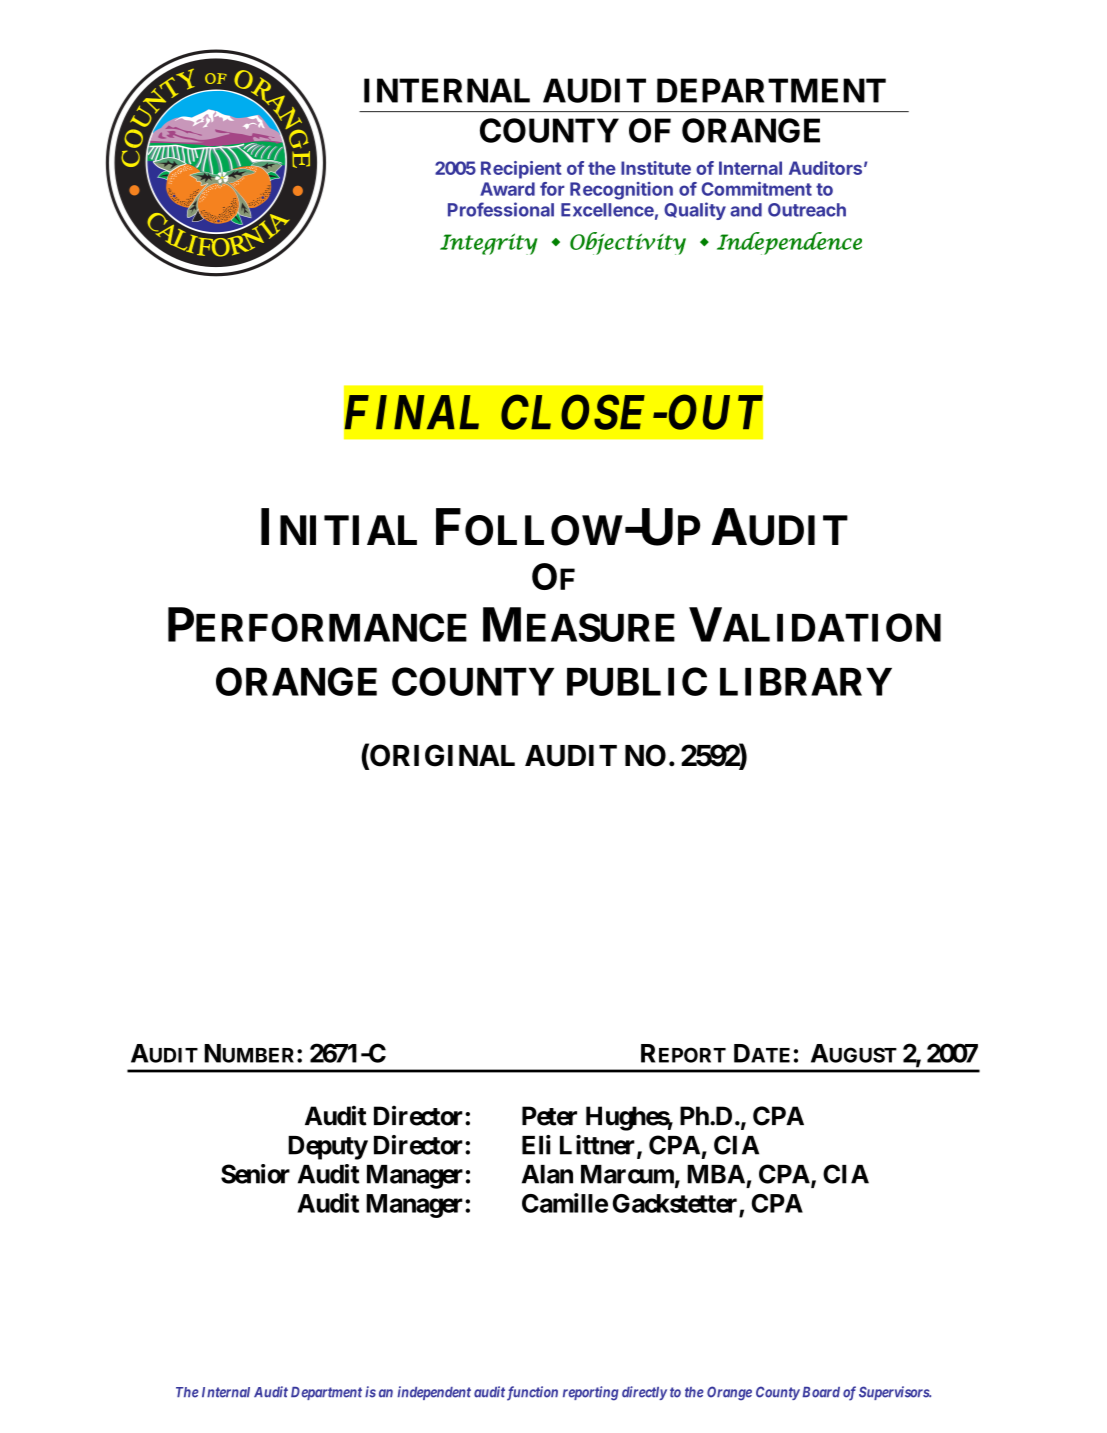 This image has height=1433, width=1107. I want to click on Board, so click(821, 1392).
